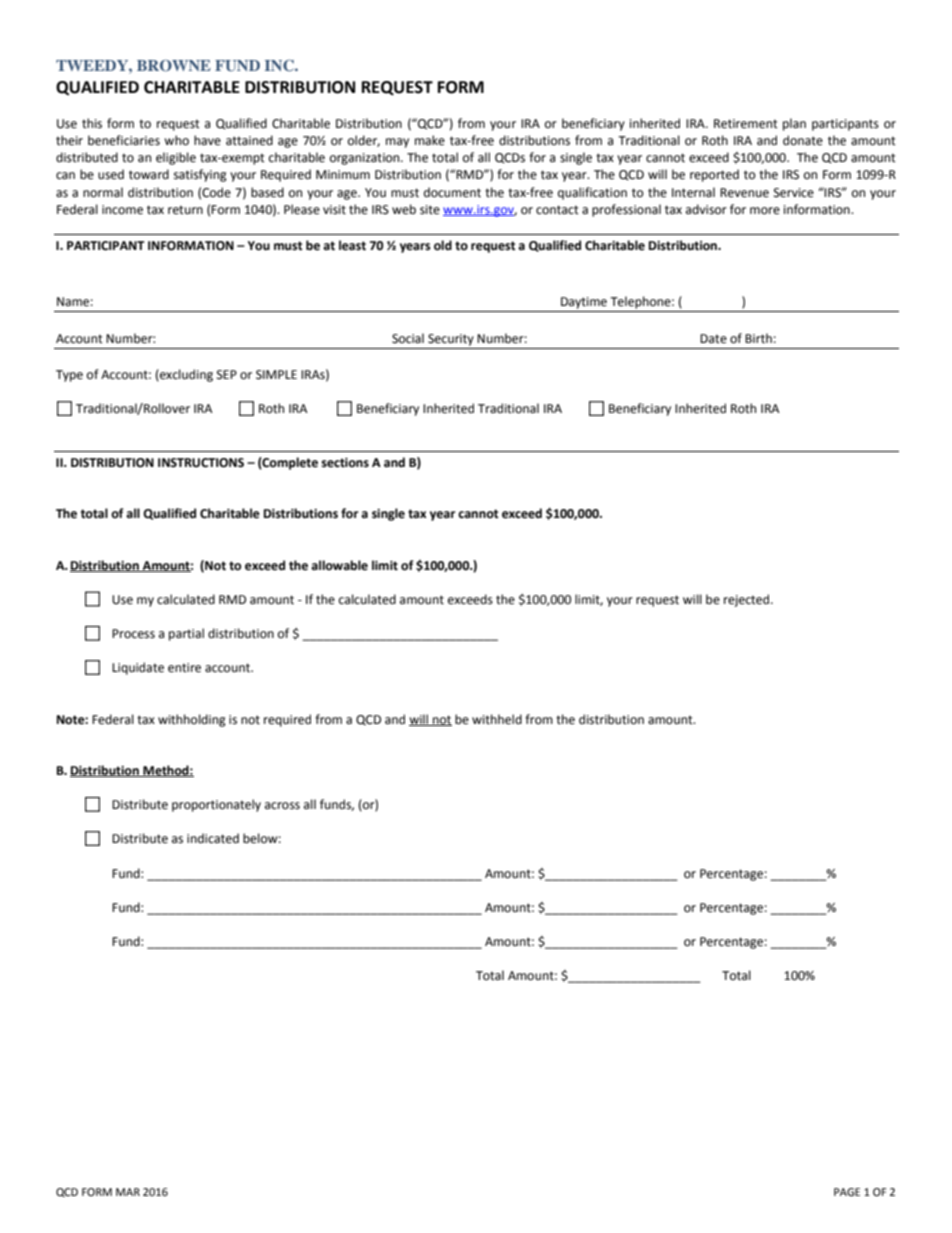 This document has width=952, height=1233. Describe the element at coordinates (748, 600) in the document. I see `rejected` at that location.
